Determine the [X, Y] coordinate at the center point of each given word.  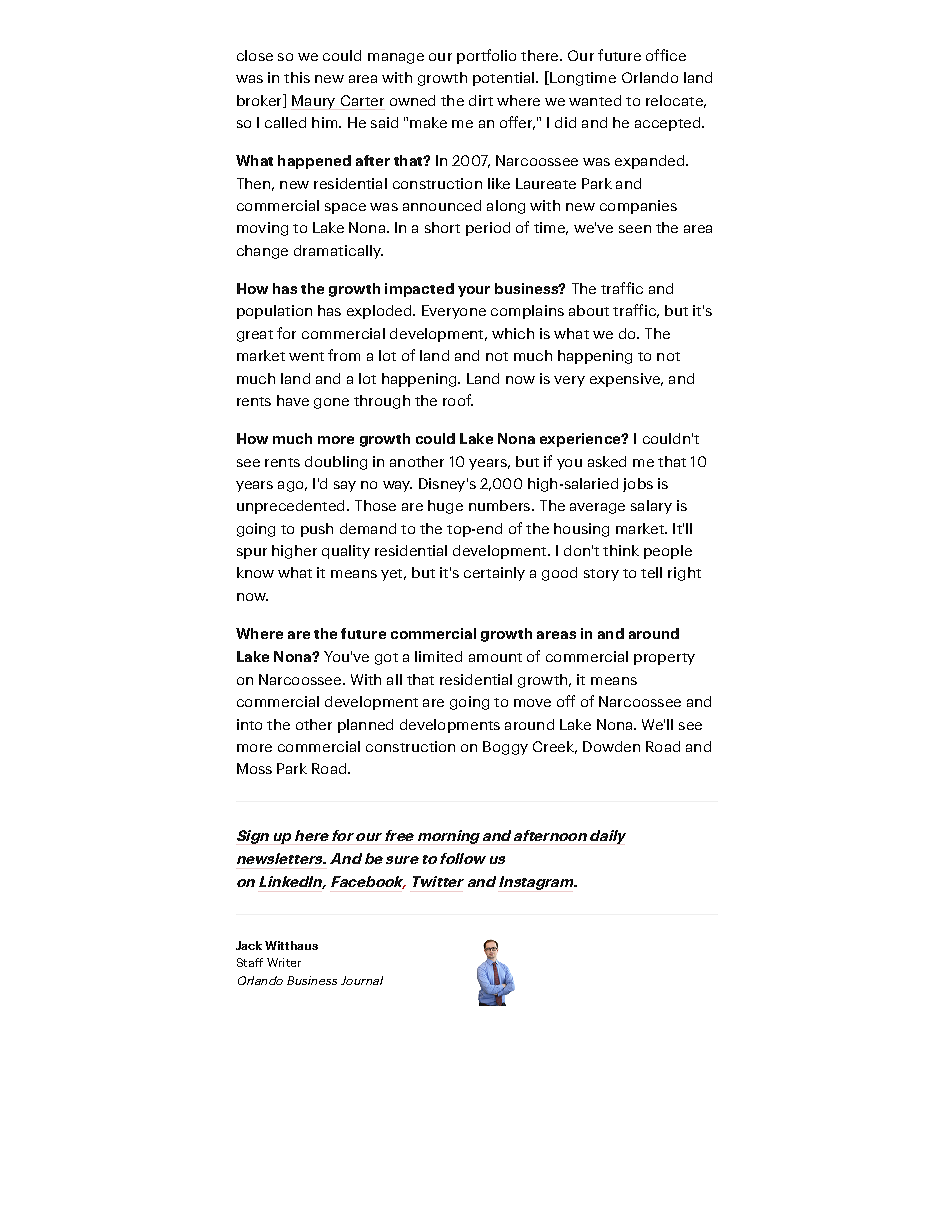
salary [651, 507]
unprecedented [290, 507]
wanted [595, 100]
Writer [284, 962]
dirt [481, 100]
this [297, 77]
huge [445, 507]
